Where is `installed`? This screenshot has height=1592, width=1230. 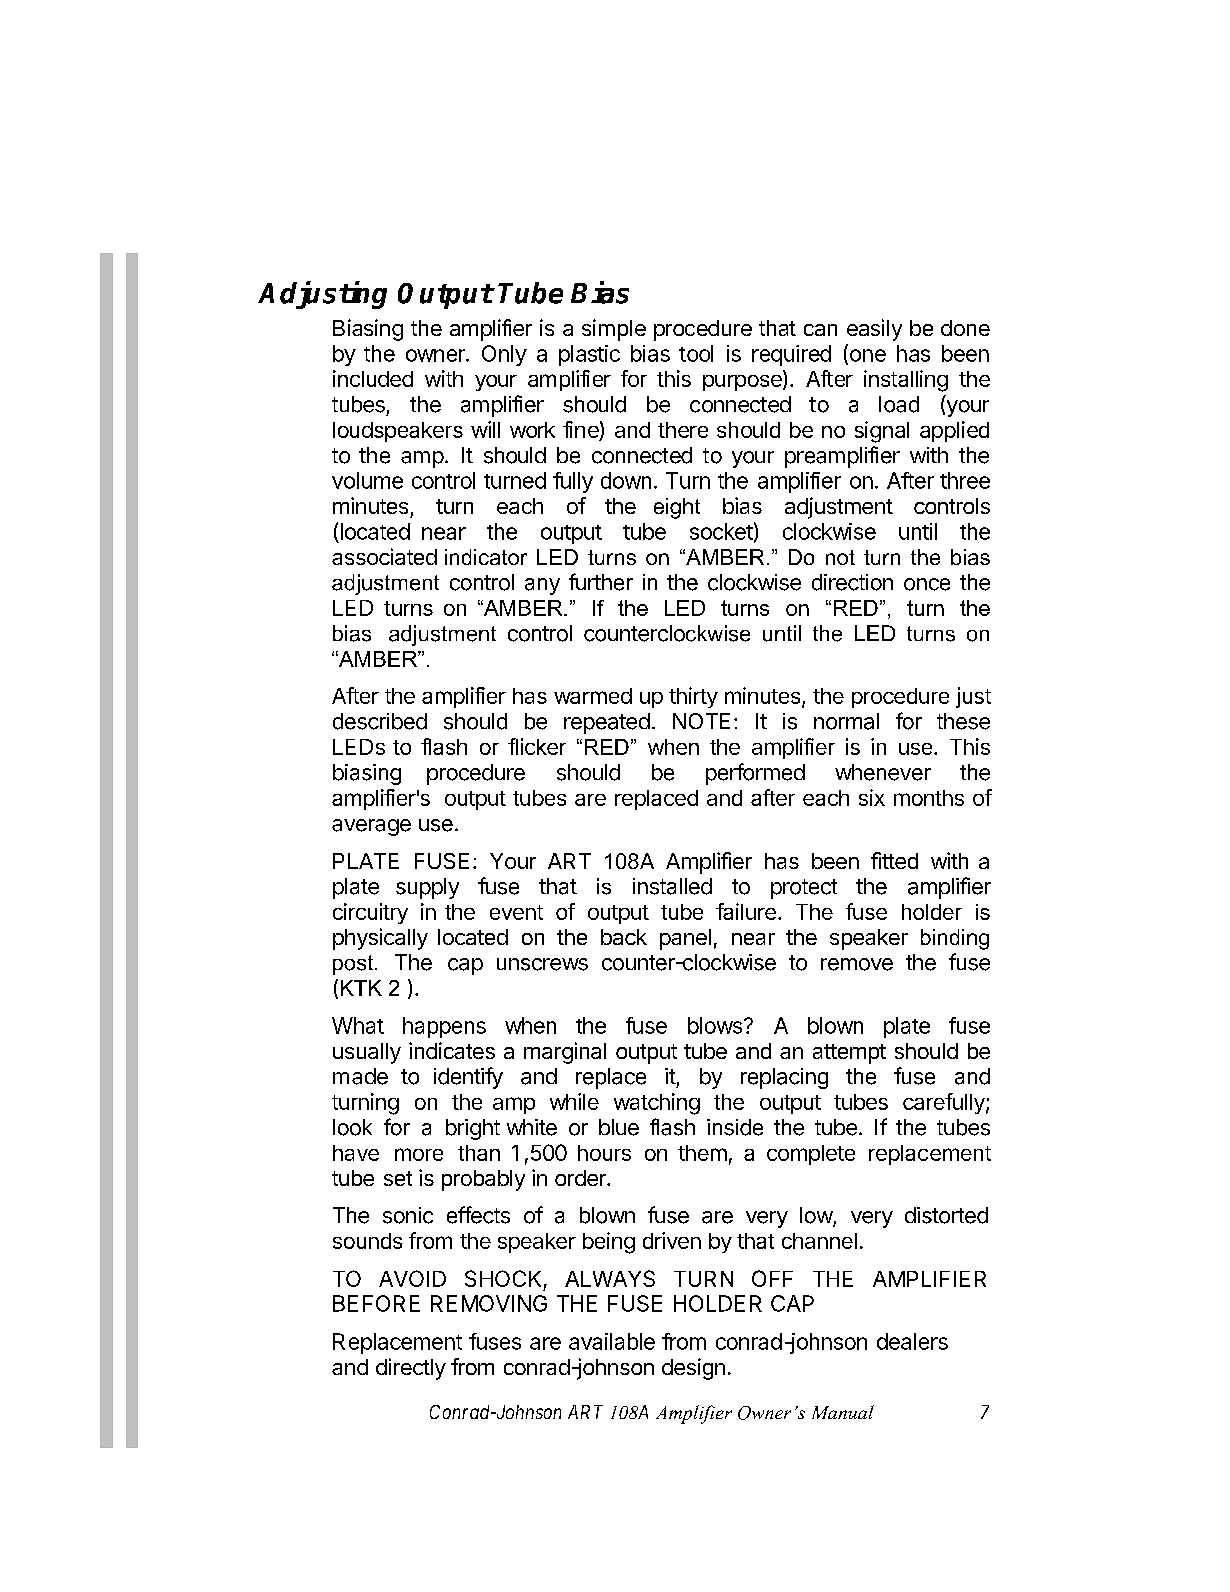 installed is located at coordinates (672, 886).
